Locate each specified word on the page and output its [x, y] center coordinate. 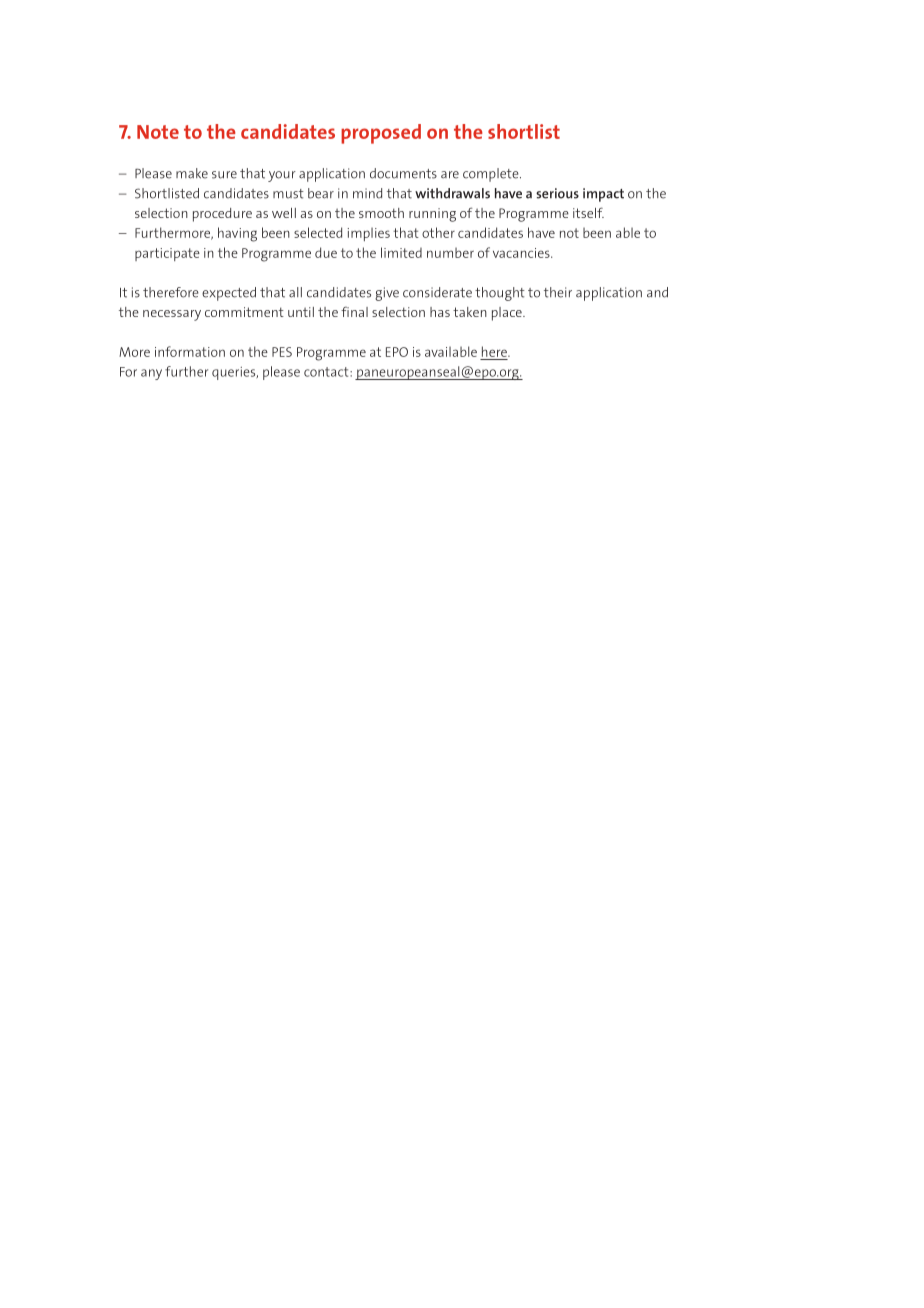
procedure [222, 215]
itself [588, 212]
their [558, 292]
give [387, 294]
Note [158, 132]
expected [229, 294]
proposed [381, 134]
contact [327, 372]
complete [492, 175]
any [151, 374]
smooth [381, 213]
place [508, 314]
